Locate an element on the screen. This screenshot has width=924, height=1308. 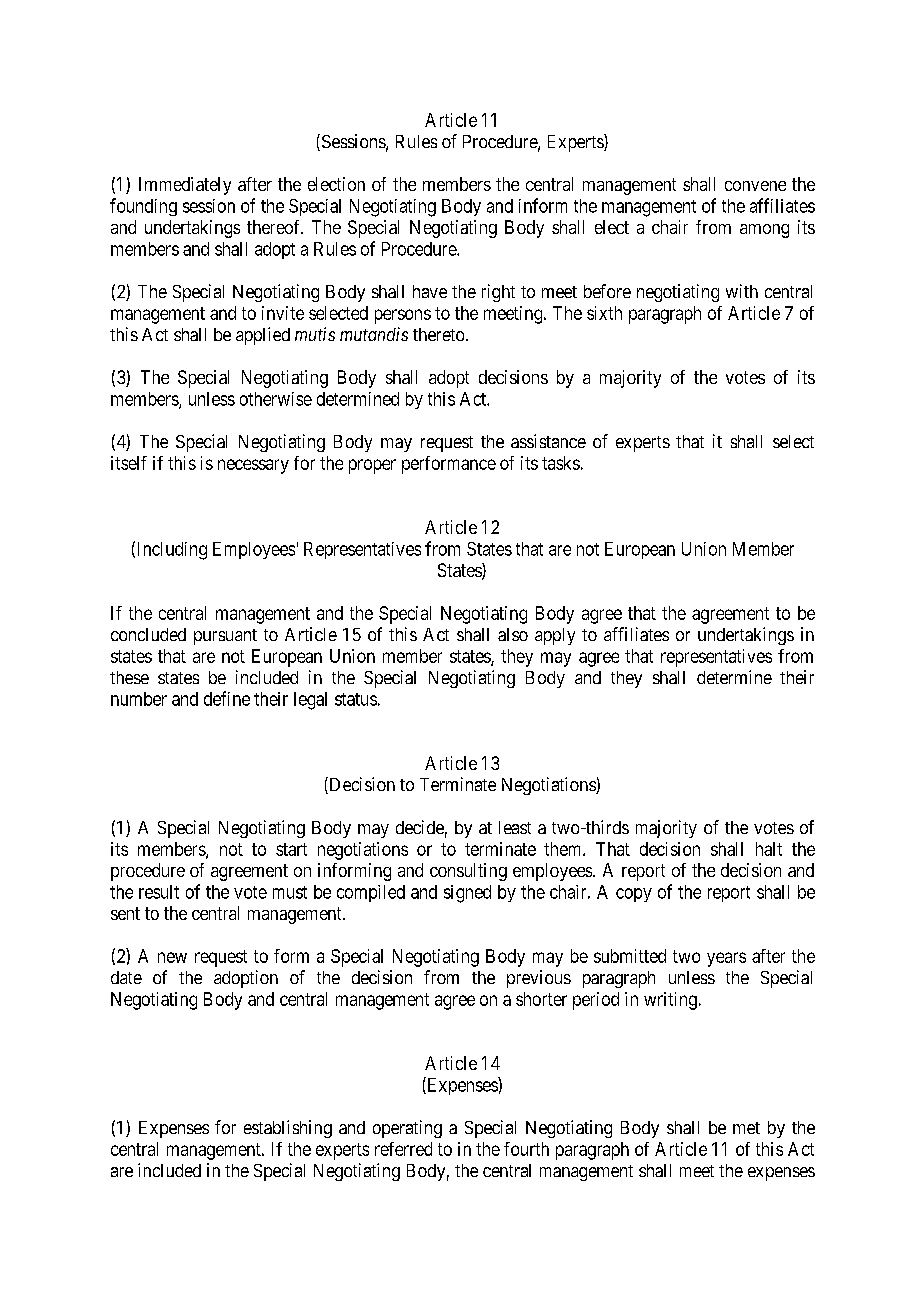
establishing is located at coordinates (288, 1129).
